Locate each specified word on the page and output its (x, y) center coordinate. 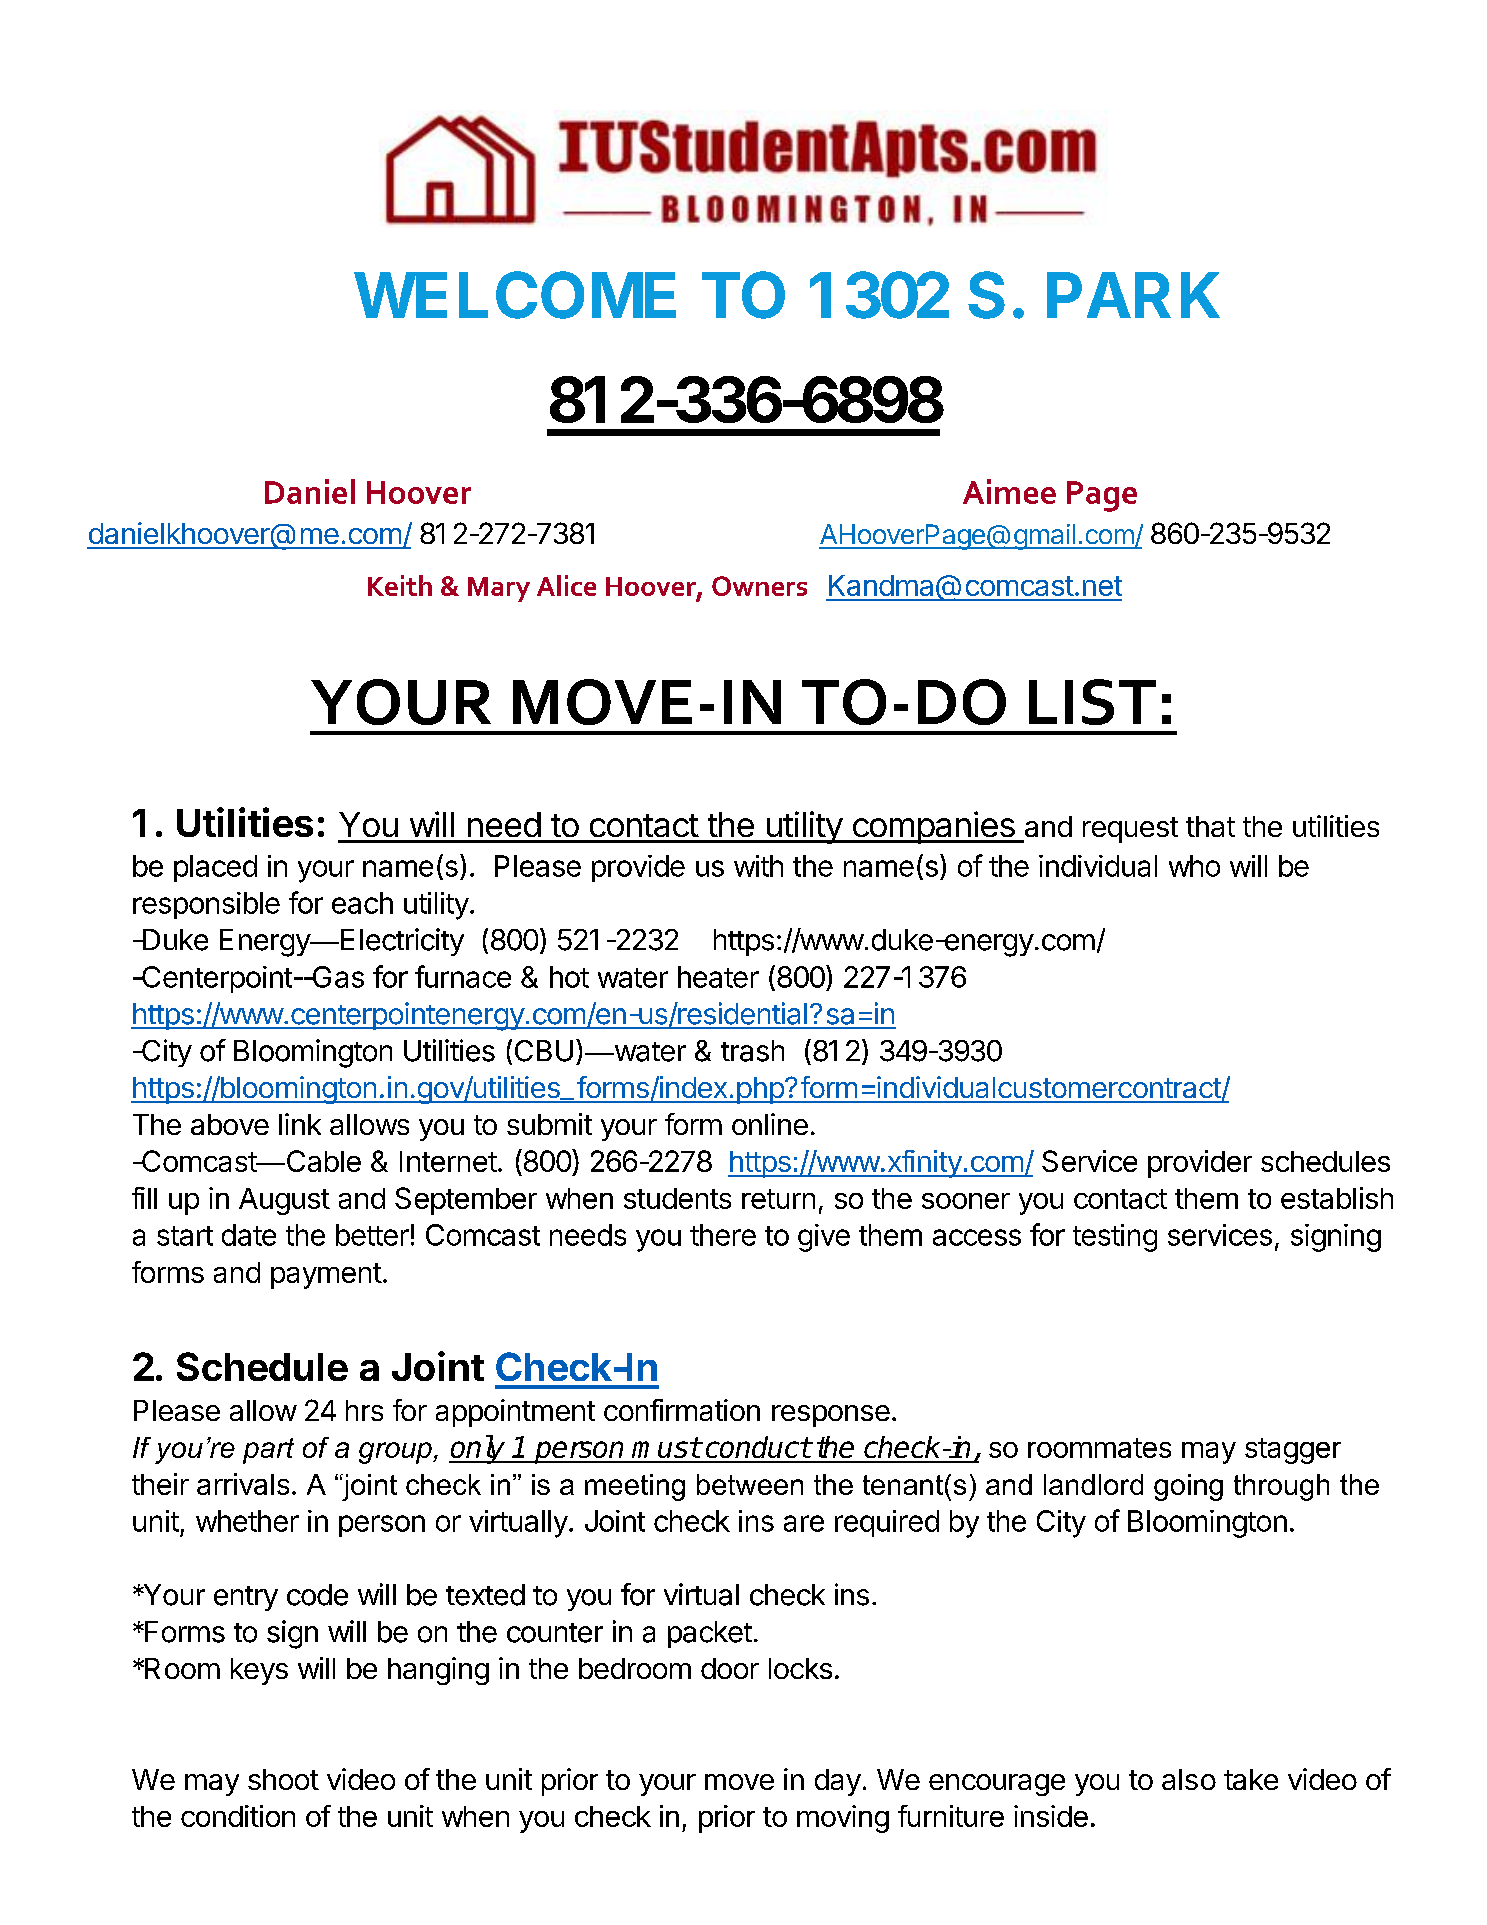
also (1189, 1779)
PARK (1133, 295)
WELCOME (515, 295)
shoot (283, 1779)
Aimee (1009, 491)
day (838, 1782)
